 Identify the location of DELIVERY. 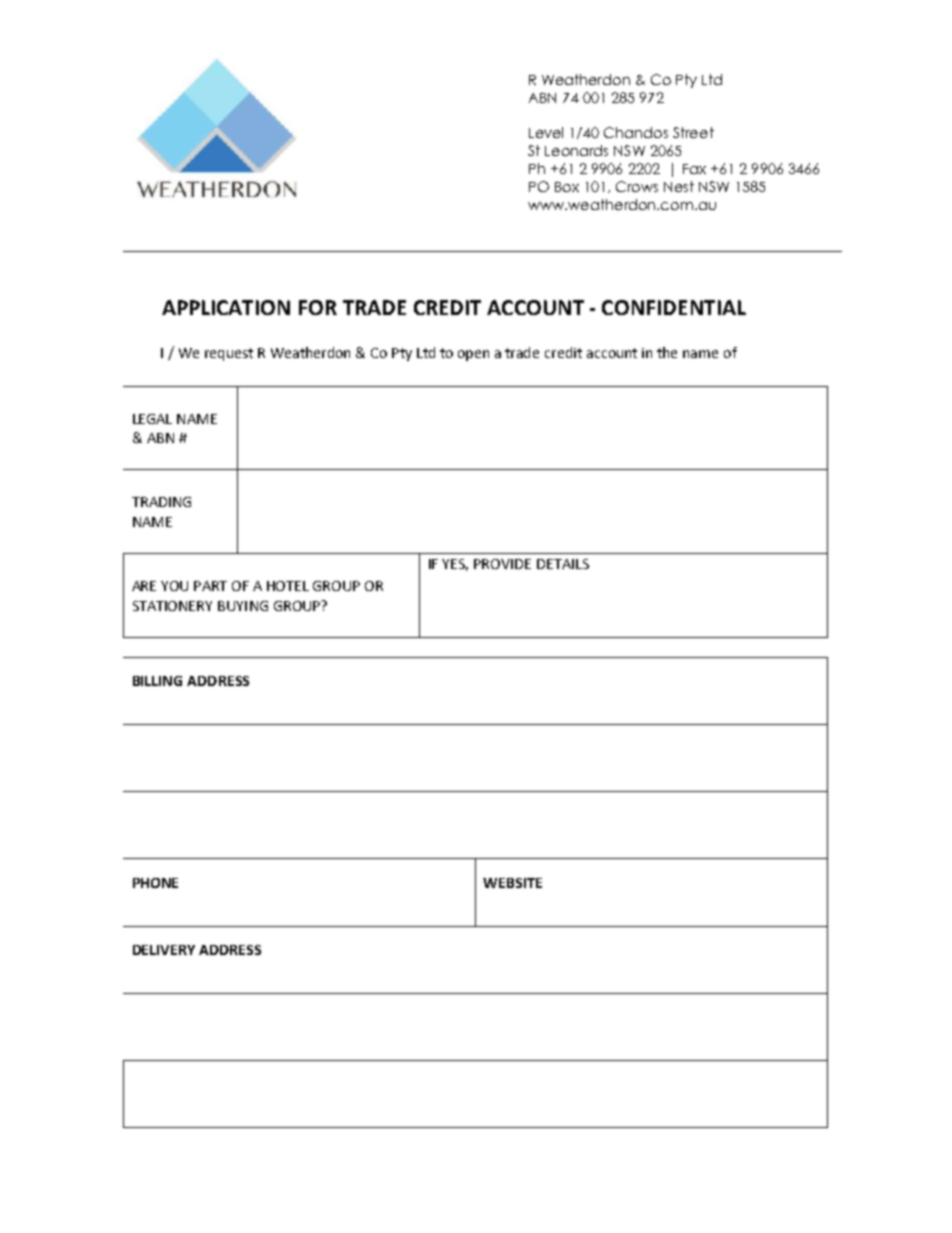
(164, 950).
